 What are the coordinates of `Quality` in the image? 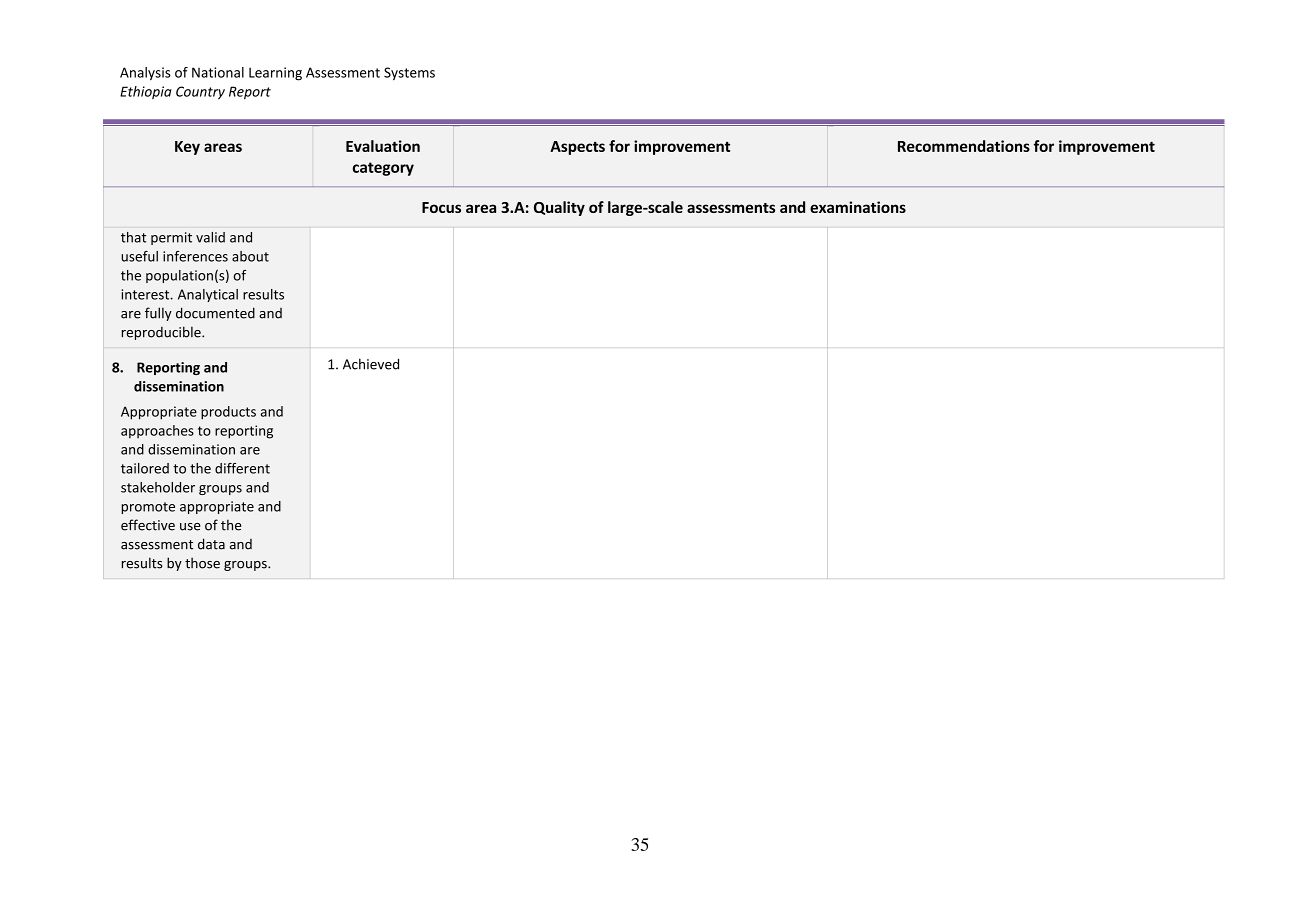 It's located at (559, 208).
